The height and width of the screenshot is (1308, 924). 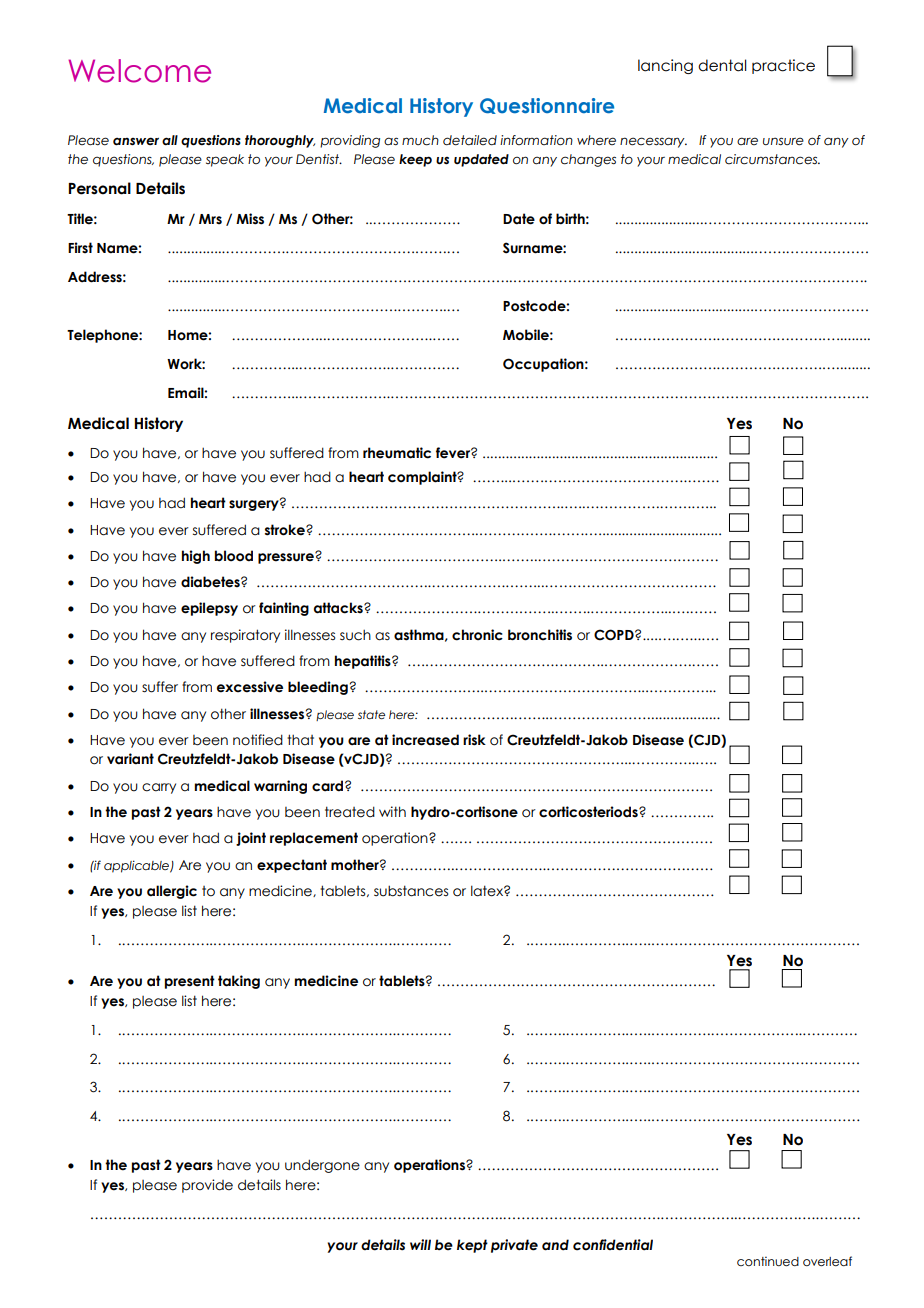 What do you see at coordinates (207, 1186) in the screenshot?
I see `provide` at bounding box center [207, 1186].
